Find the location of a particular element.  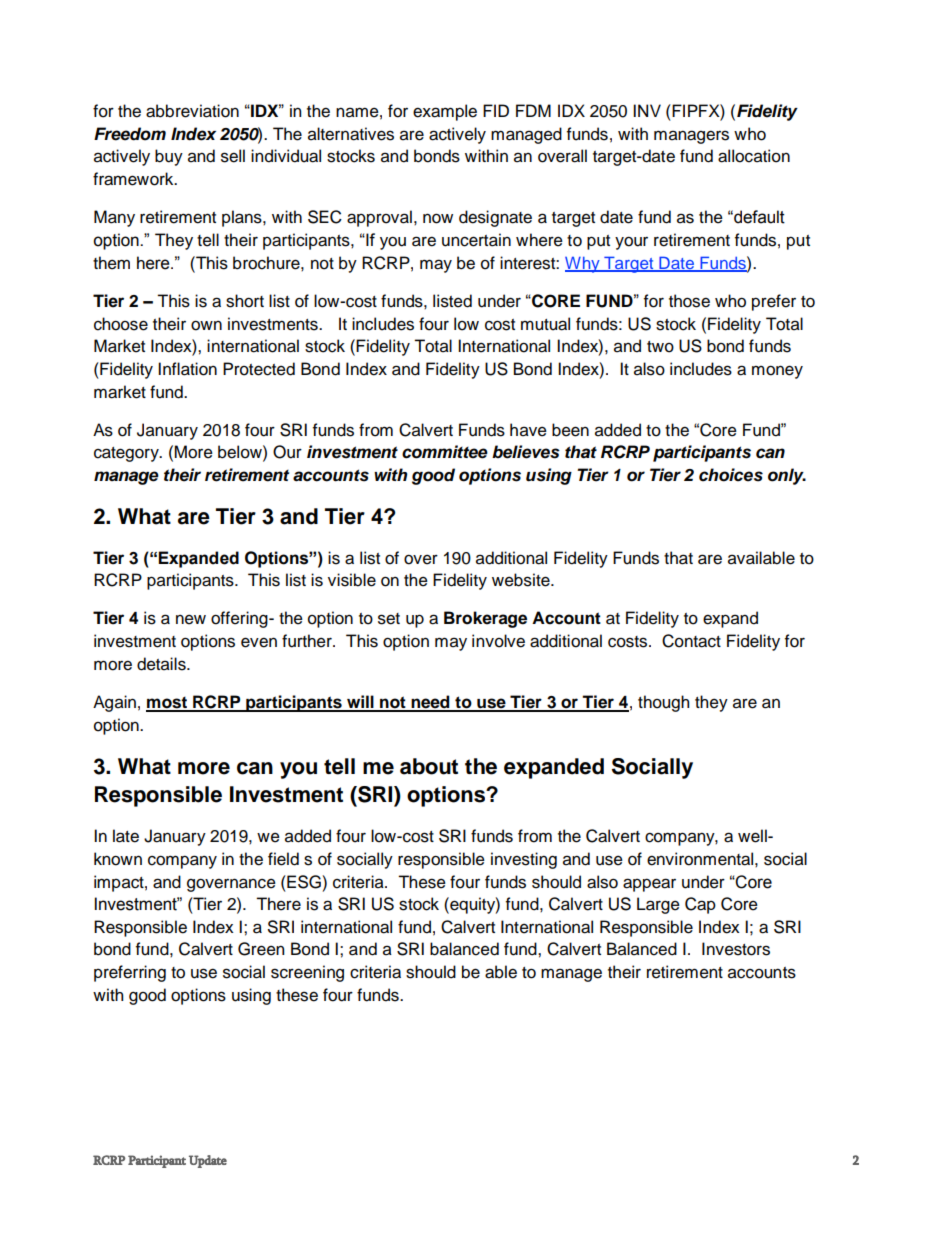

Inflation is located at coordinates (187, 369).
